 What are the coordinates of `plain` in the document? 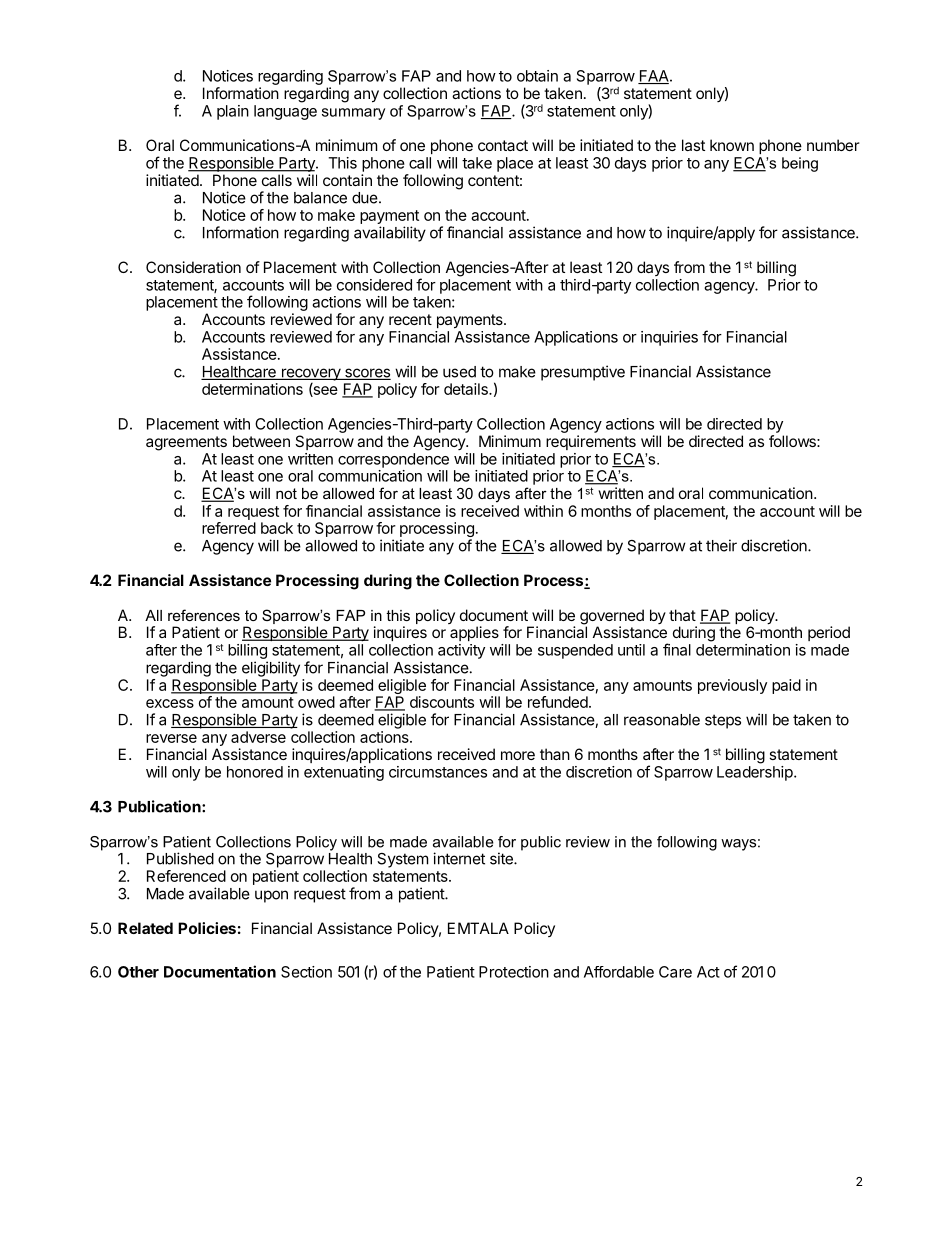 It's located at (233, 112).
